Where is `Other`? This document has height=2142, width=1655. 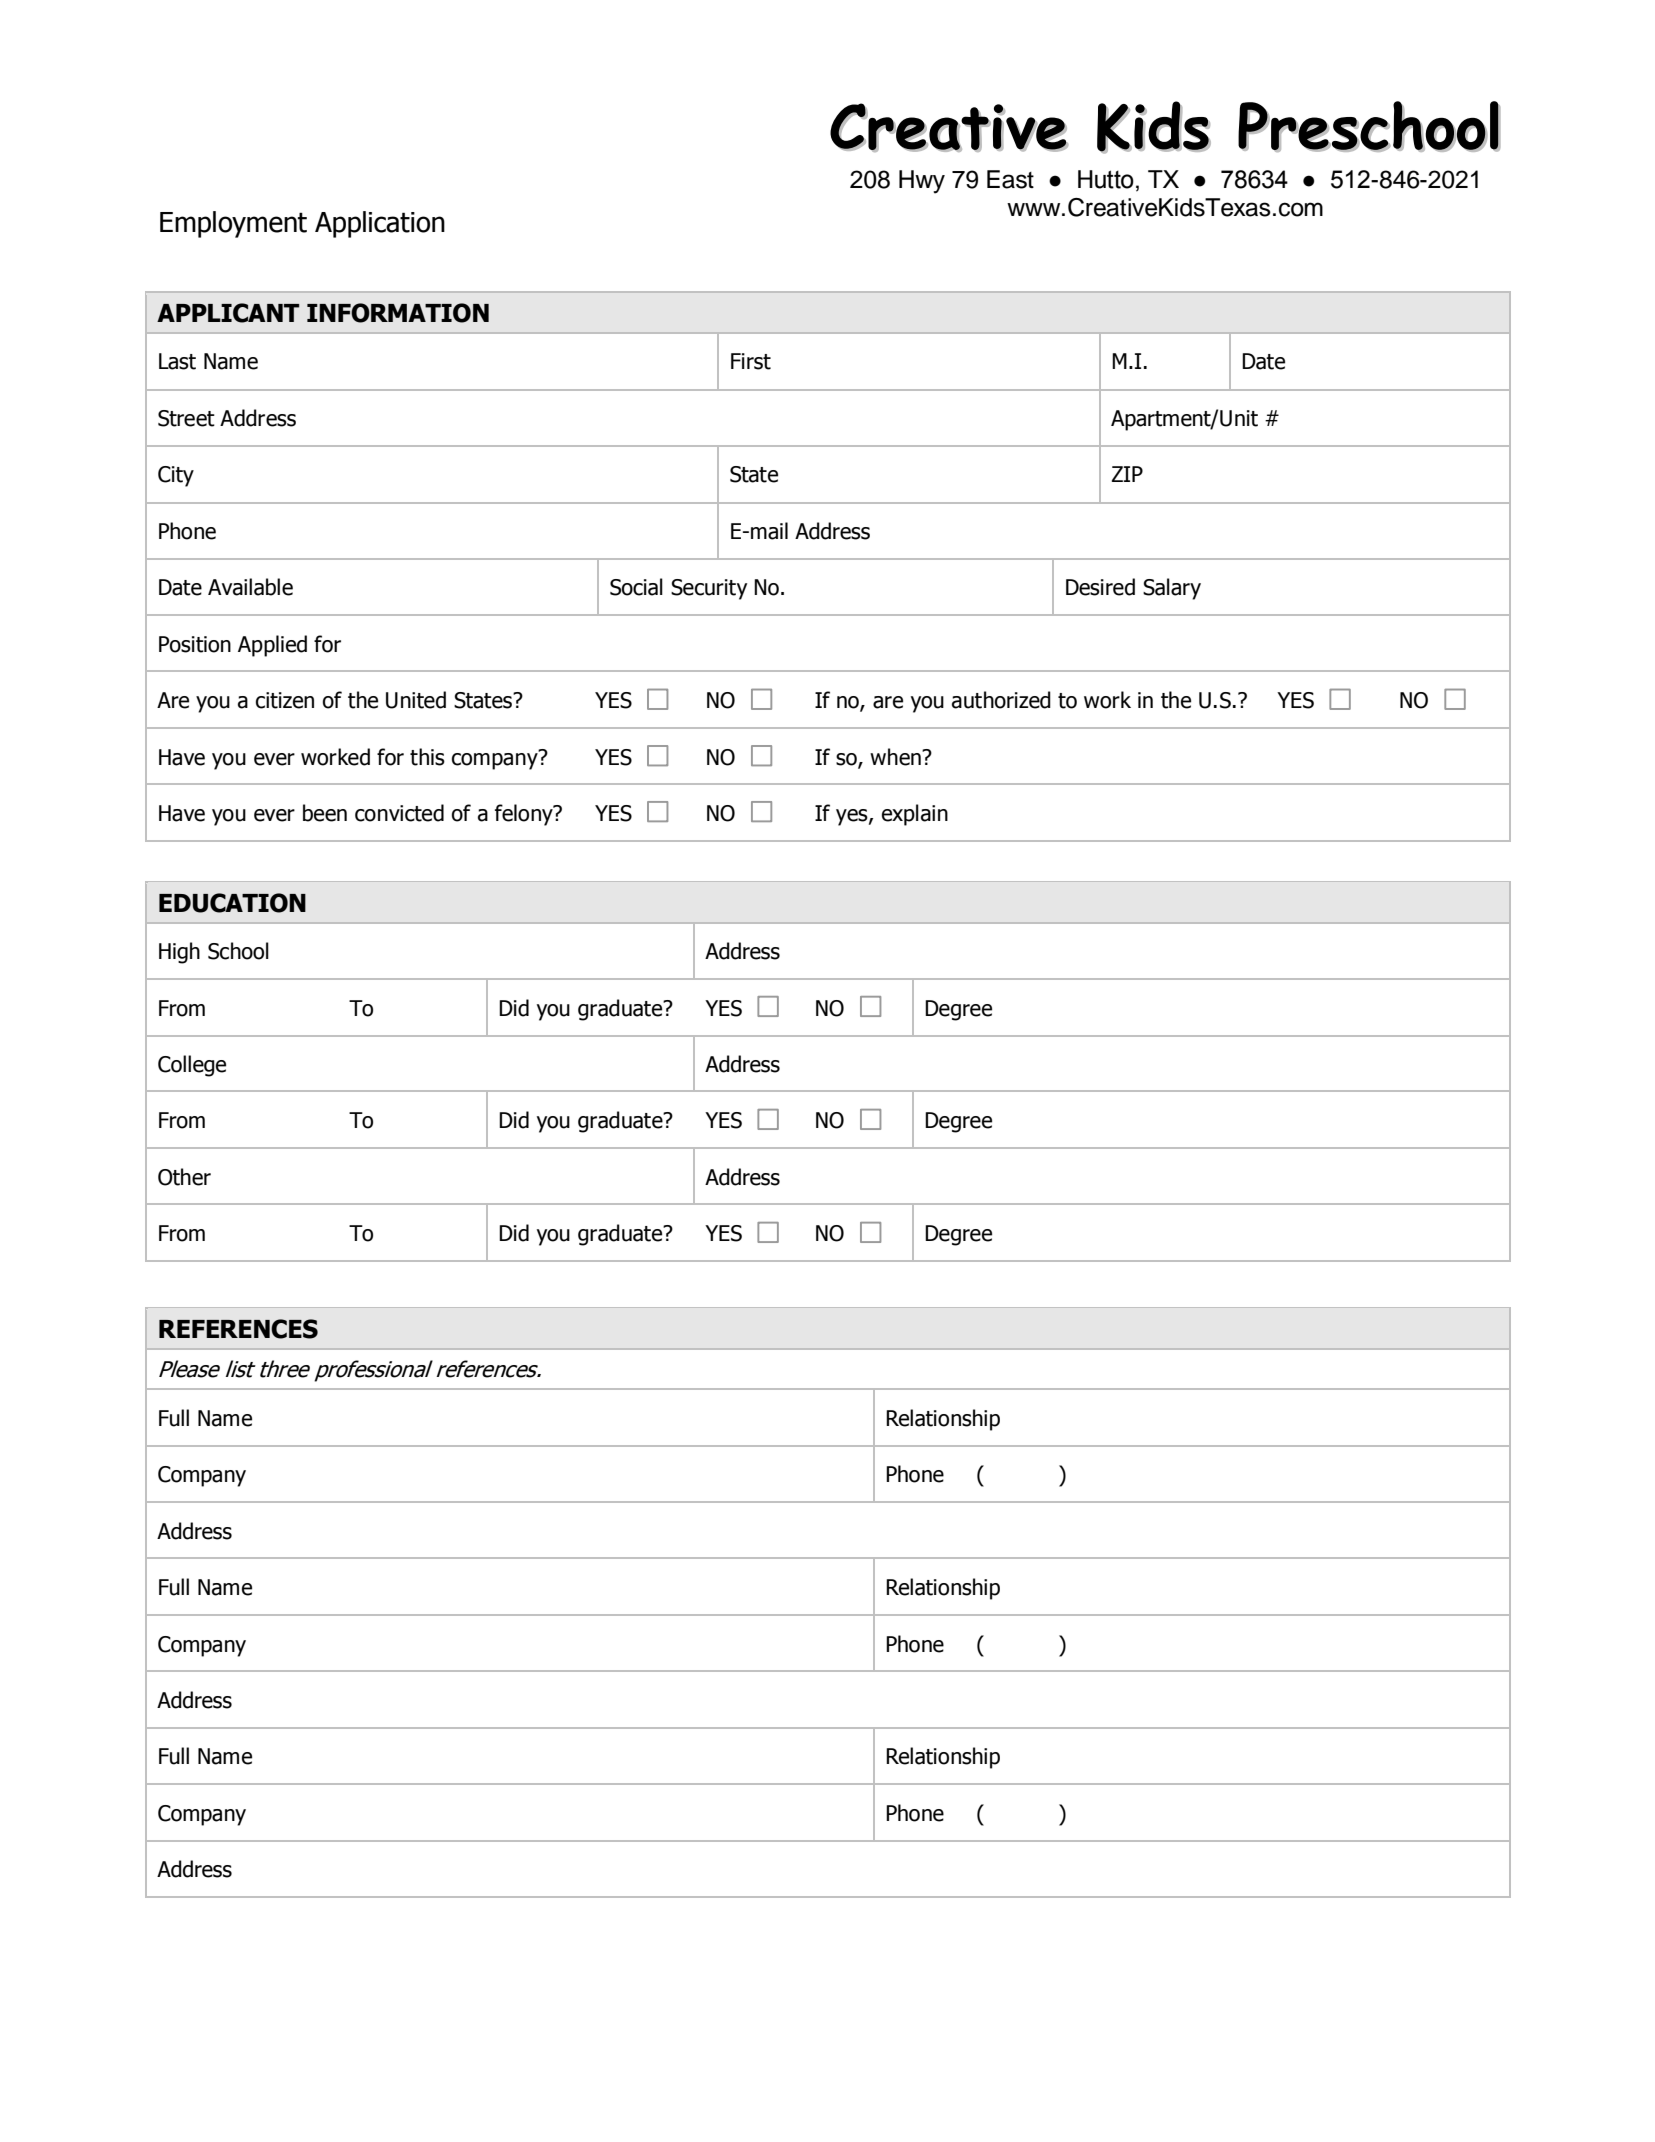
Other is located at coordinates (184, 1177).
